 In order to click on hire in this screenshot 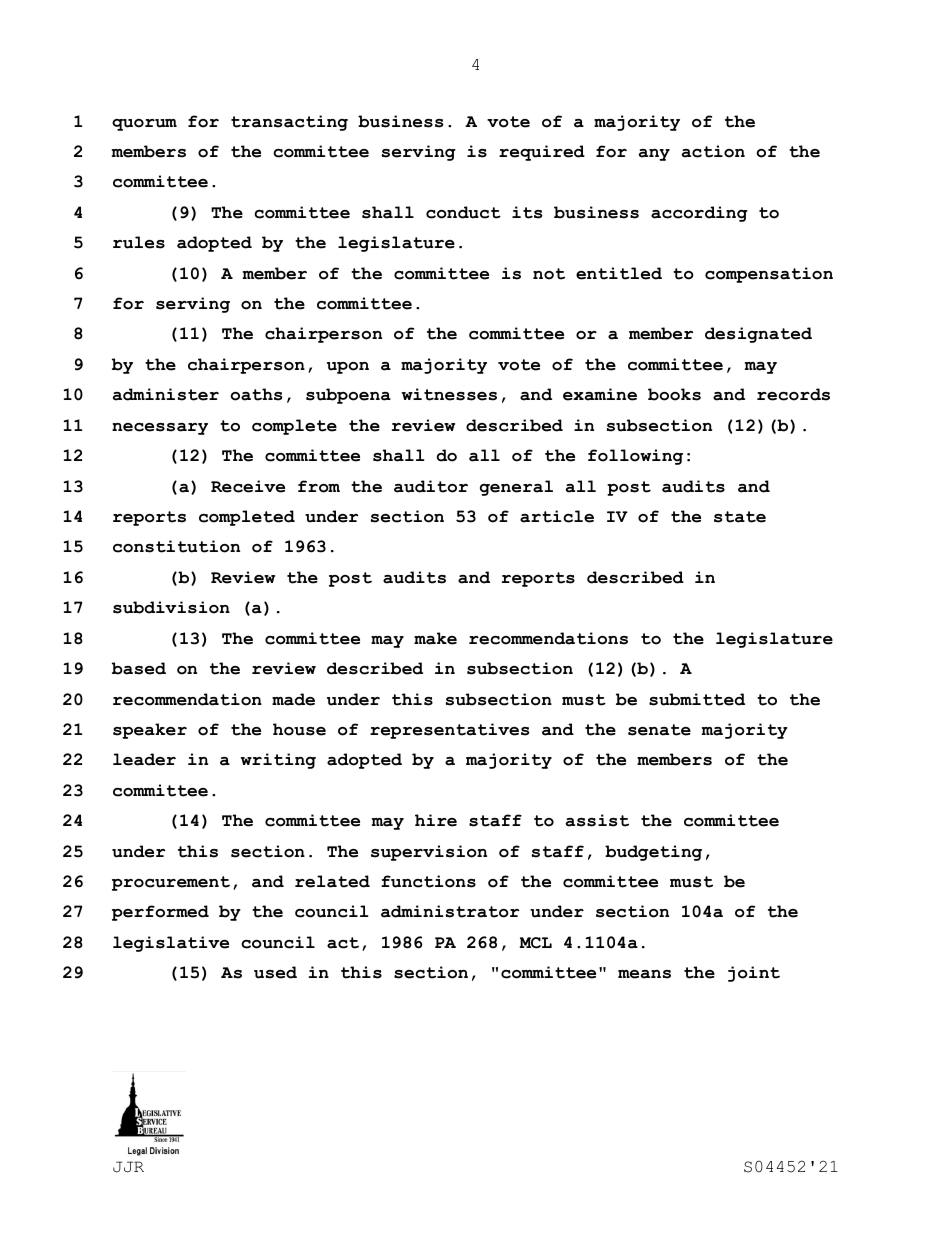, I will do `click(436, 820)`.
